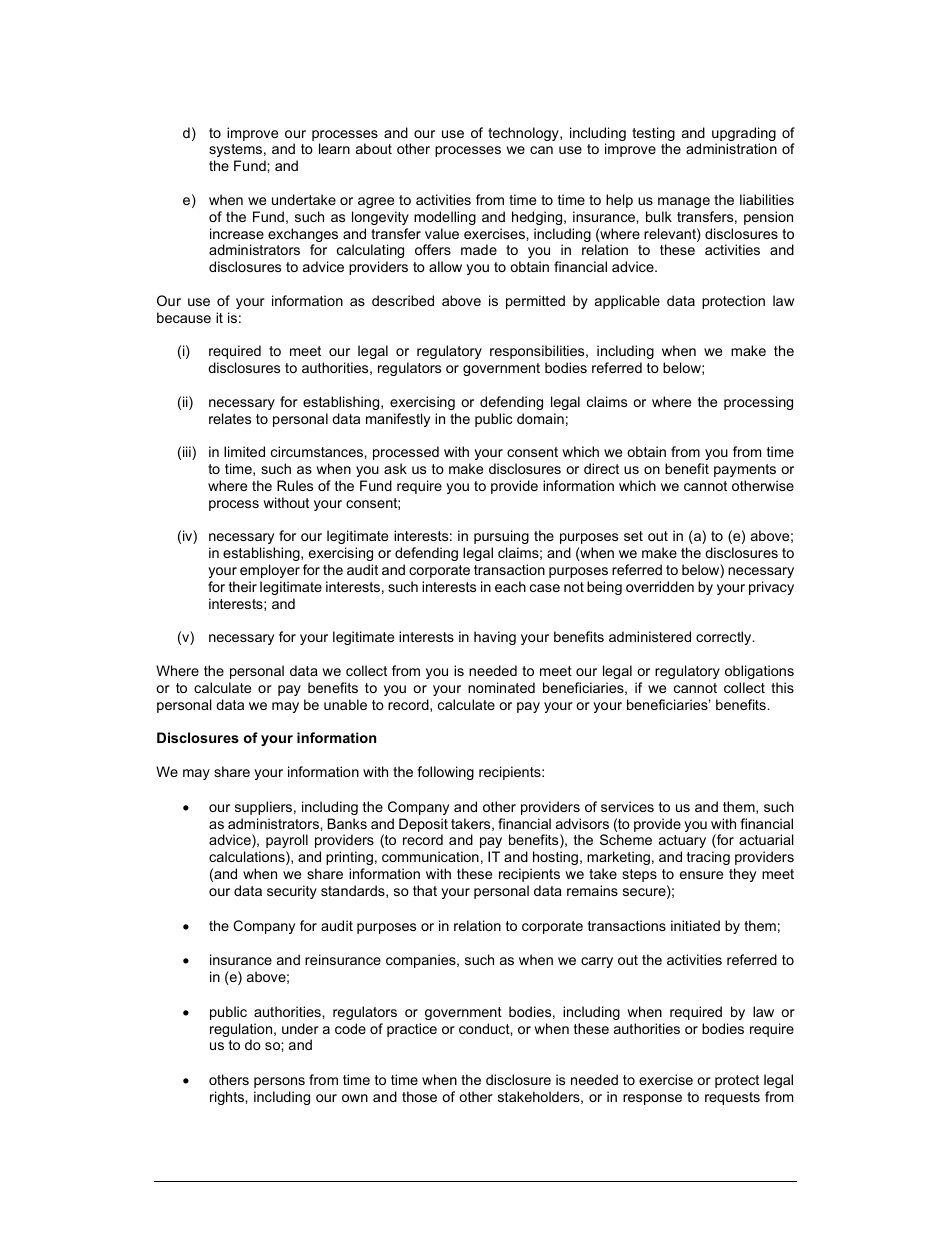  What do you see at coordinates (445, 218) in the screenshot?
I see `modelling` at bounding box center [445, 218].
